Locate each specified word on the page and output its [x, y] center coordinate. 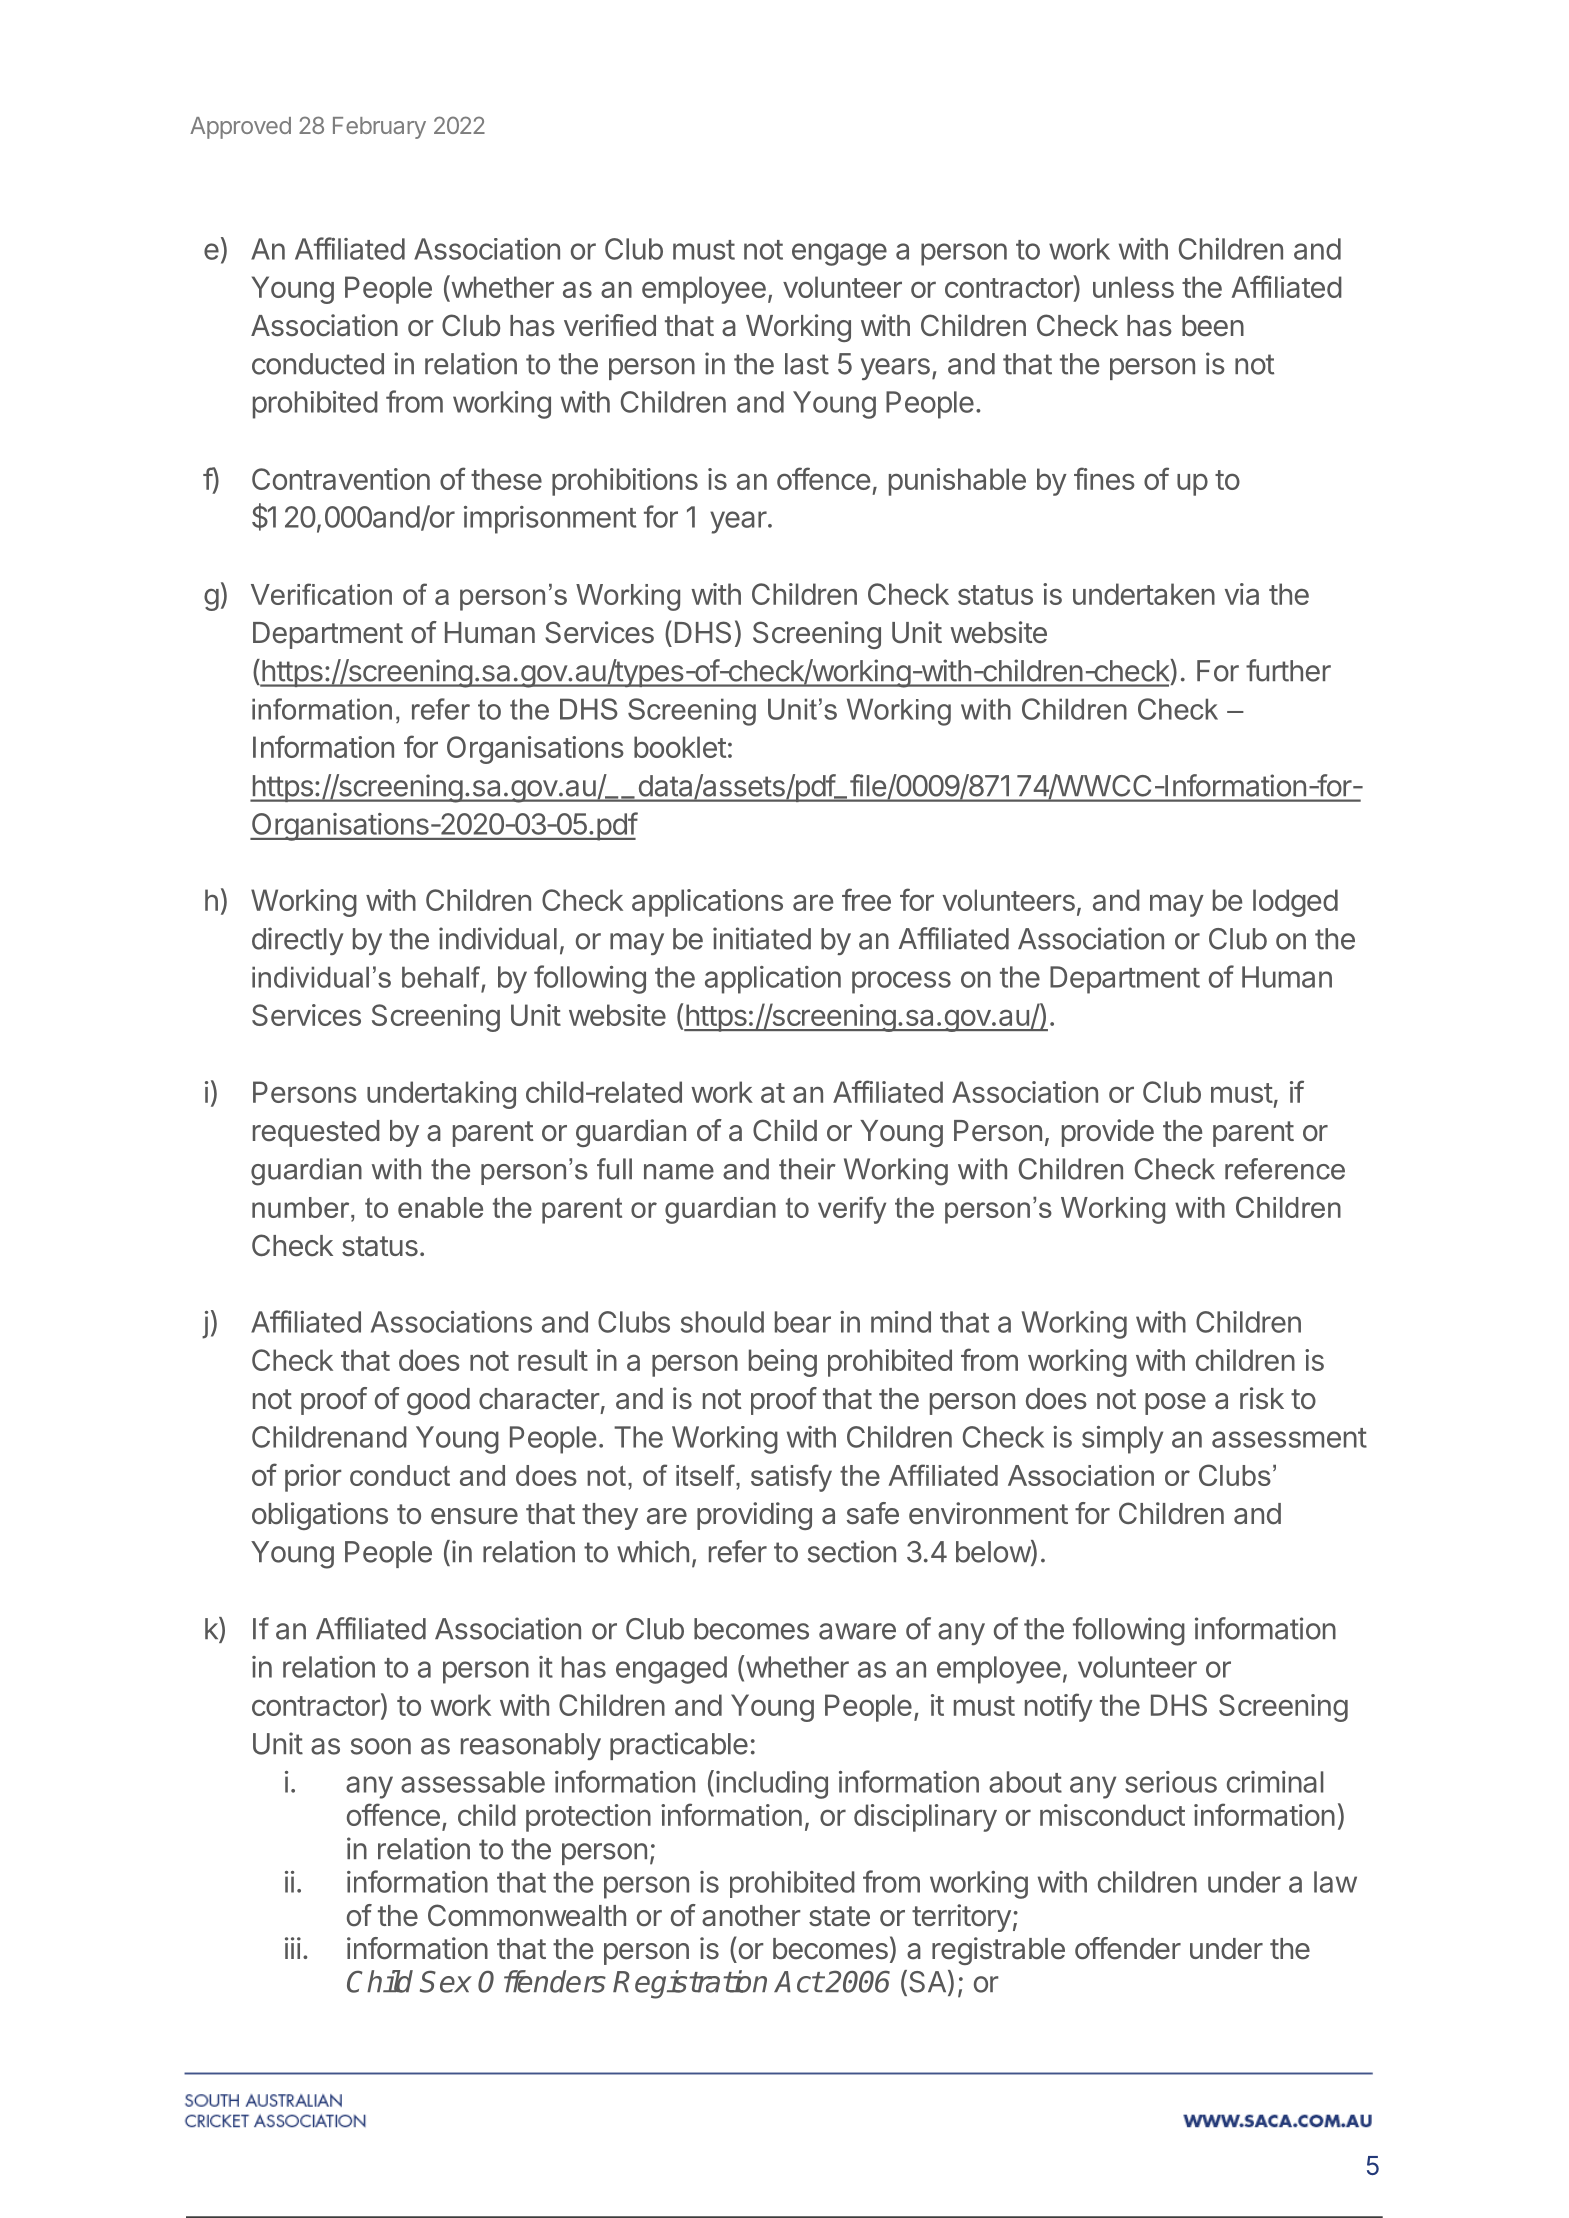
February [379, 128]
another [751, 1916]
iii [293, 1948]
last [807, 364]
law [1335, 1882]
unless [1133, 287]
